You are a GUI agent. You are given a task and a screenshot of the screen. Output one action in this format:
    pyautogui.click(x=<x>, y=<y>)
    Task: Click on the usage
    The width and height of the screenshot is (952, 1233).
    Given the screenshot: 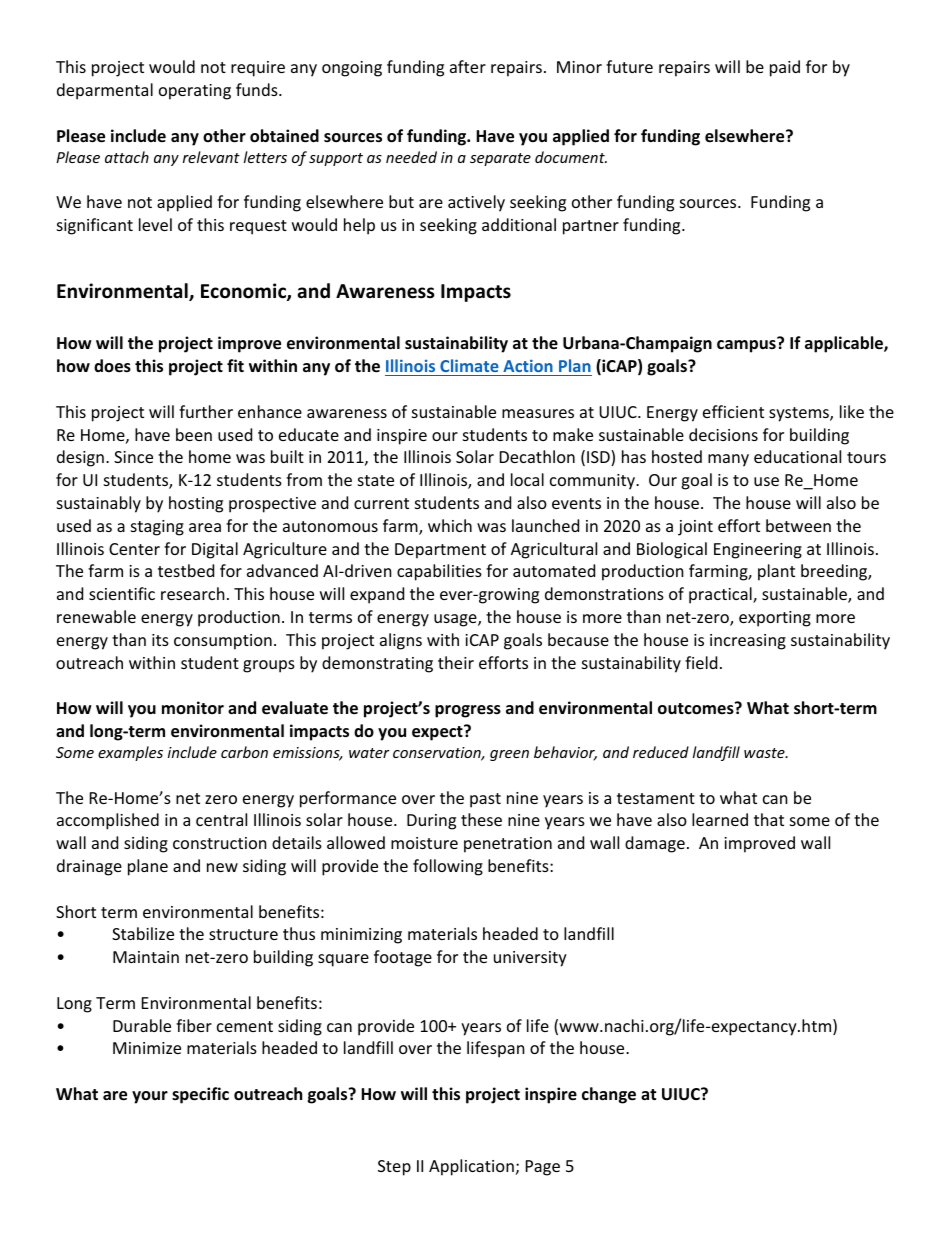 What is the action you would take?
    pyautogui.click(x=456, y=620)
